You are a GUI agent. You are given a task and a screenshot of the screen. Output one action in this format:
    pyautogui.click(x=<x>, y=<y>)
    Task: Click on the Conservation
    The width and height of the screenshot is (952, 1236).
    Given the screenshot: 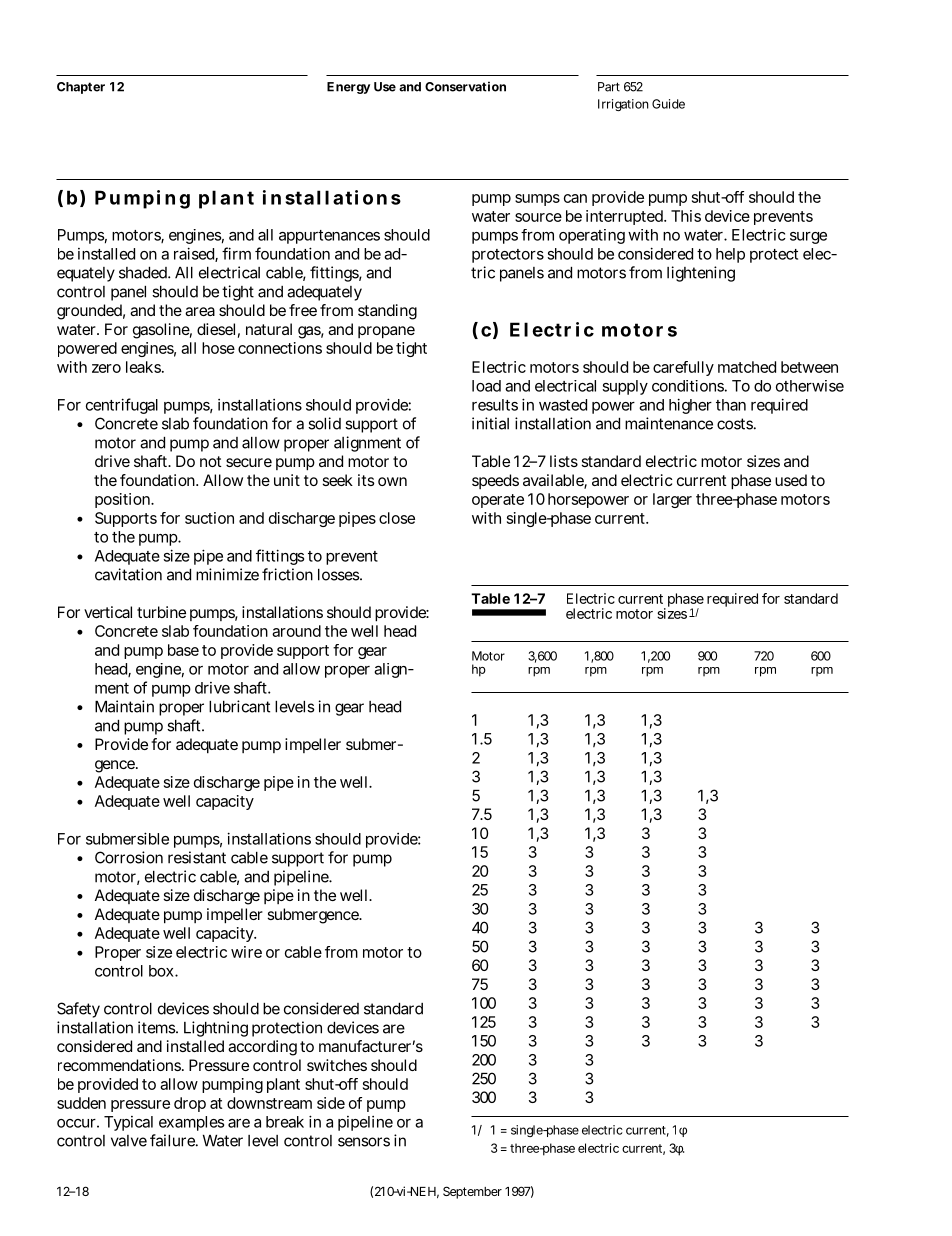 What is the action you would take?
    pyautogui.click(x=465, y=86)
